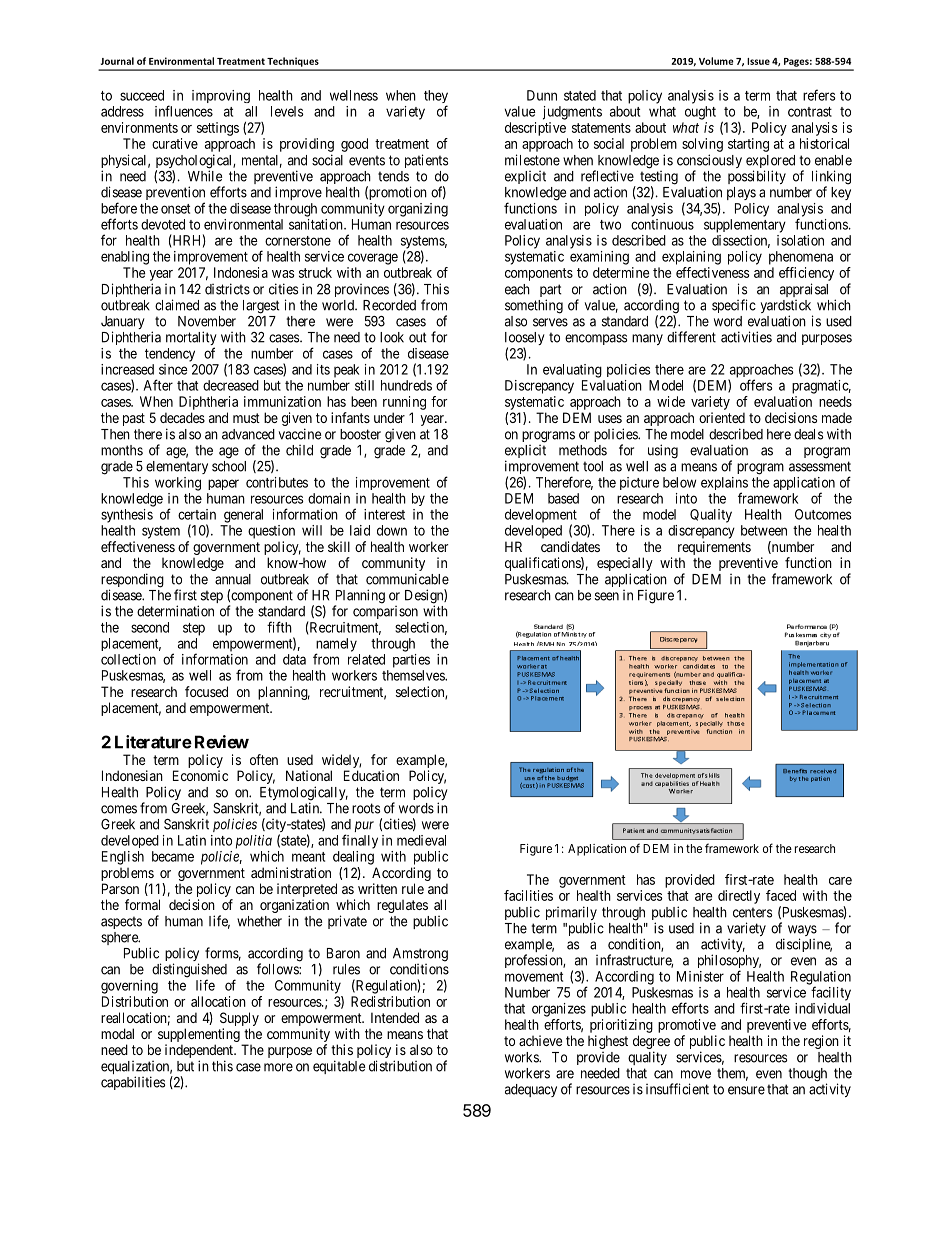 This image has width=952, height=1233. What do you see at coordinates (840, 881) in the image?
I see `care` at bounding box center [840, 881].
